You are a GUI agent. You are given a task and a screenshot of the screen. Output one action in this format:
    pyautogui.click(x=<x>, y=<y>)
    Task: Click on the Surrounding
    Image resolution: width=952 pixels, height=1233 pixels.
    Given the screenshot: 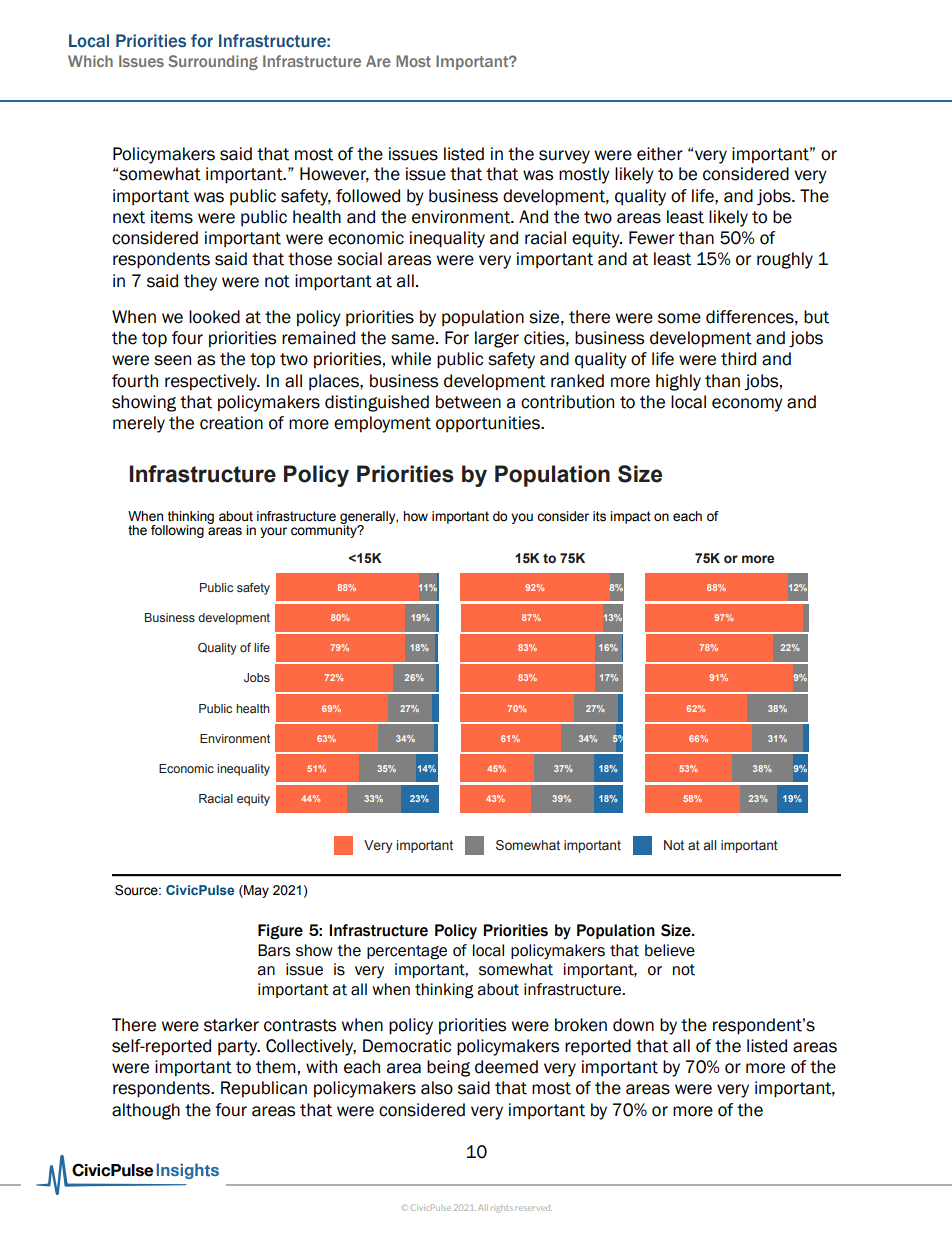 What is the action you would take?
    pyautogui.click(x=213, y=62)
